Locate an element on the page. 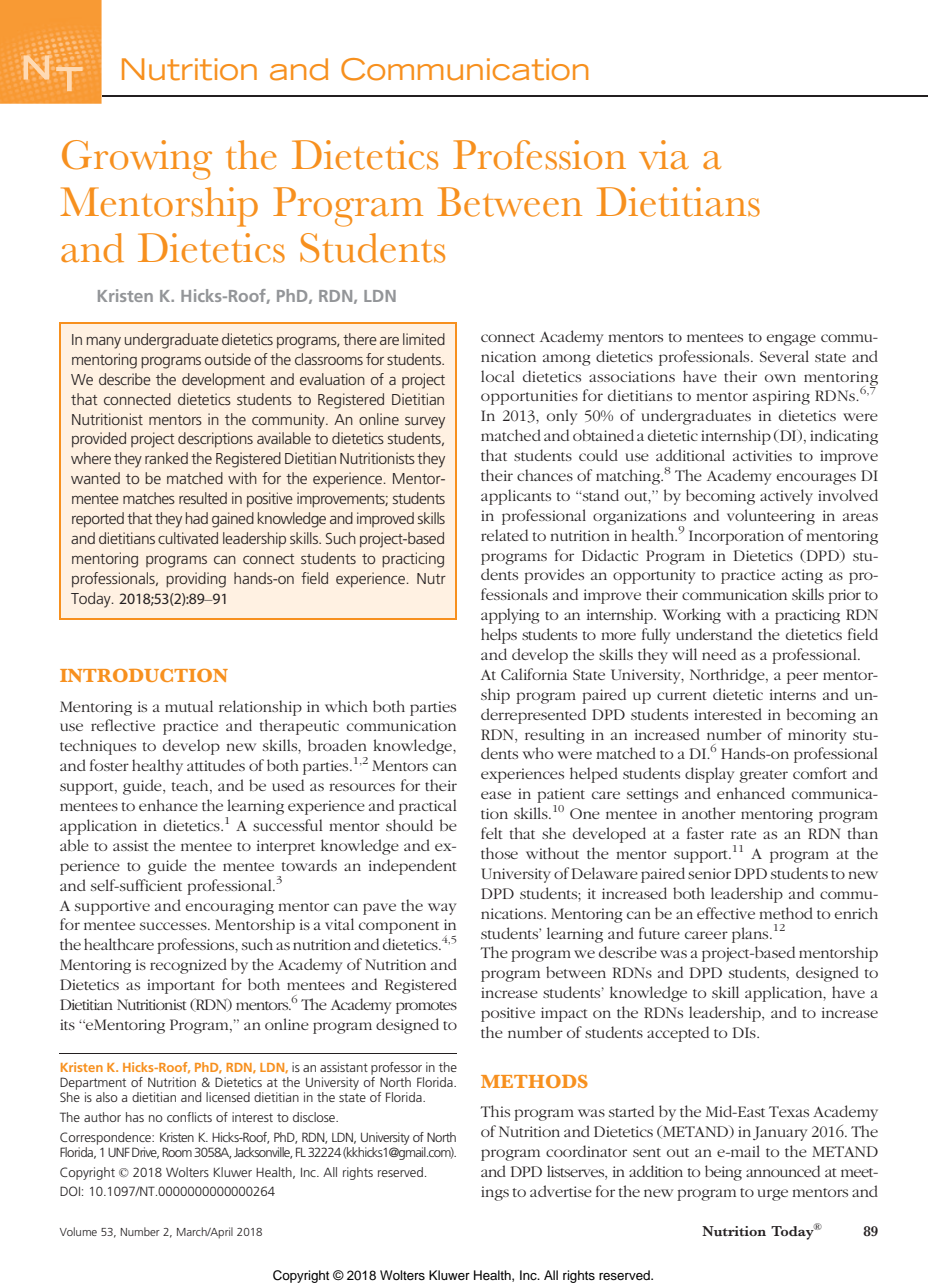 The height and width of the document is (1288, 928). activities is located at coordinates (762, 455).
